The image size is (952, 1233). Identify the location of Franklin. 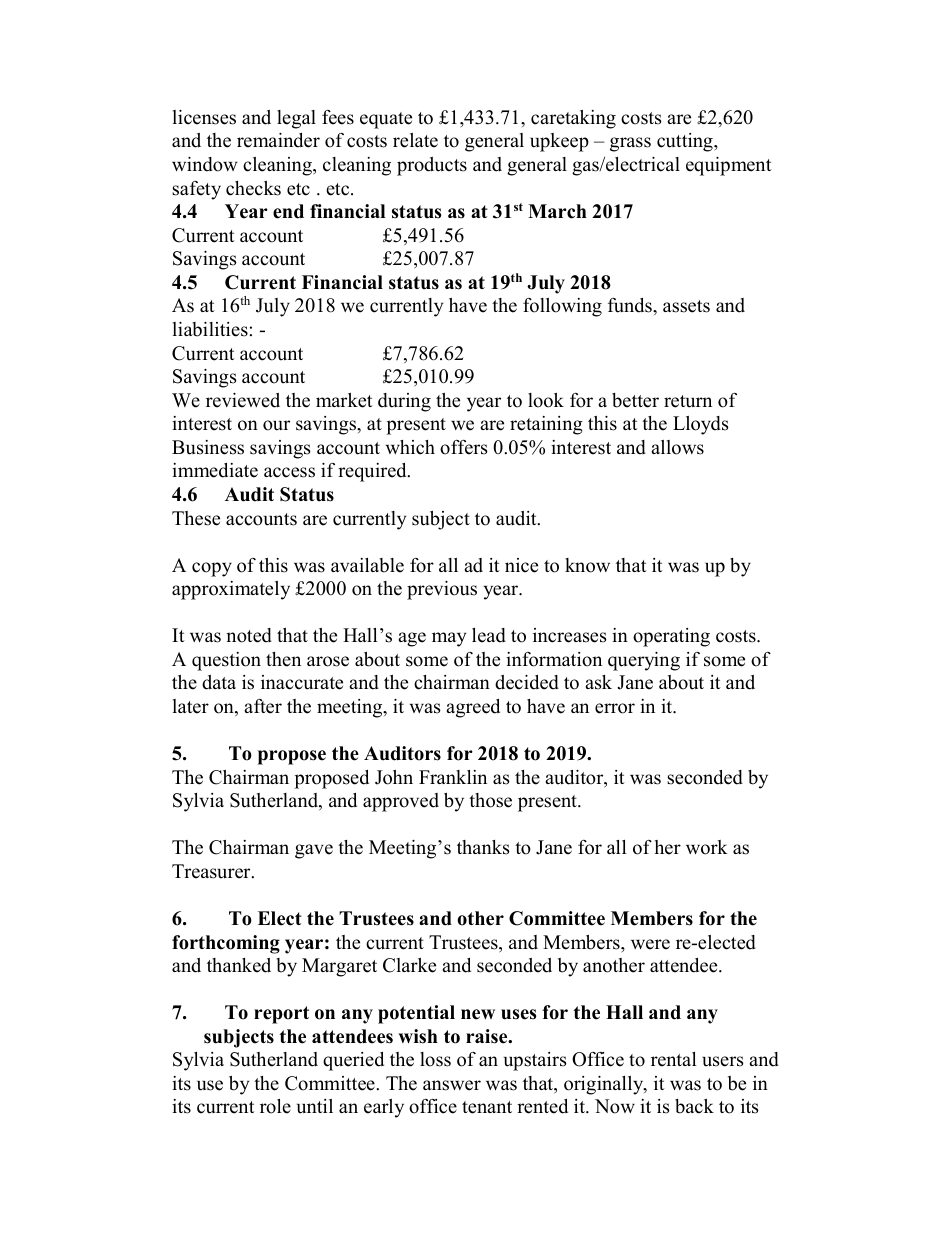
(453, 777).
